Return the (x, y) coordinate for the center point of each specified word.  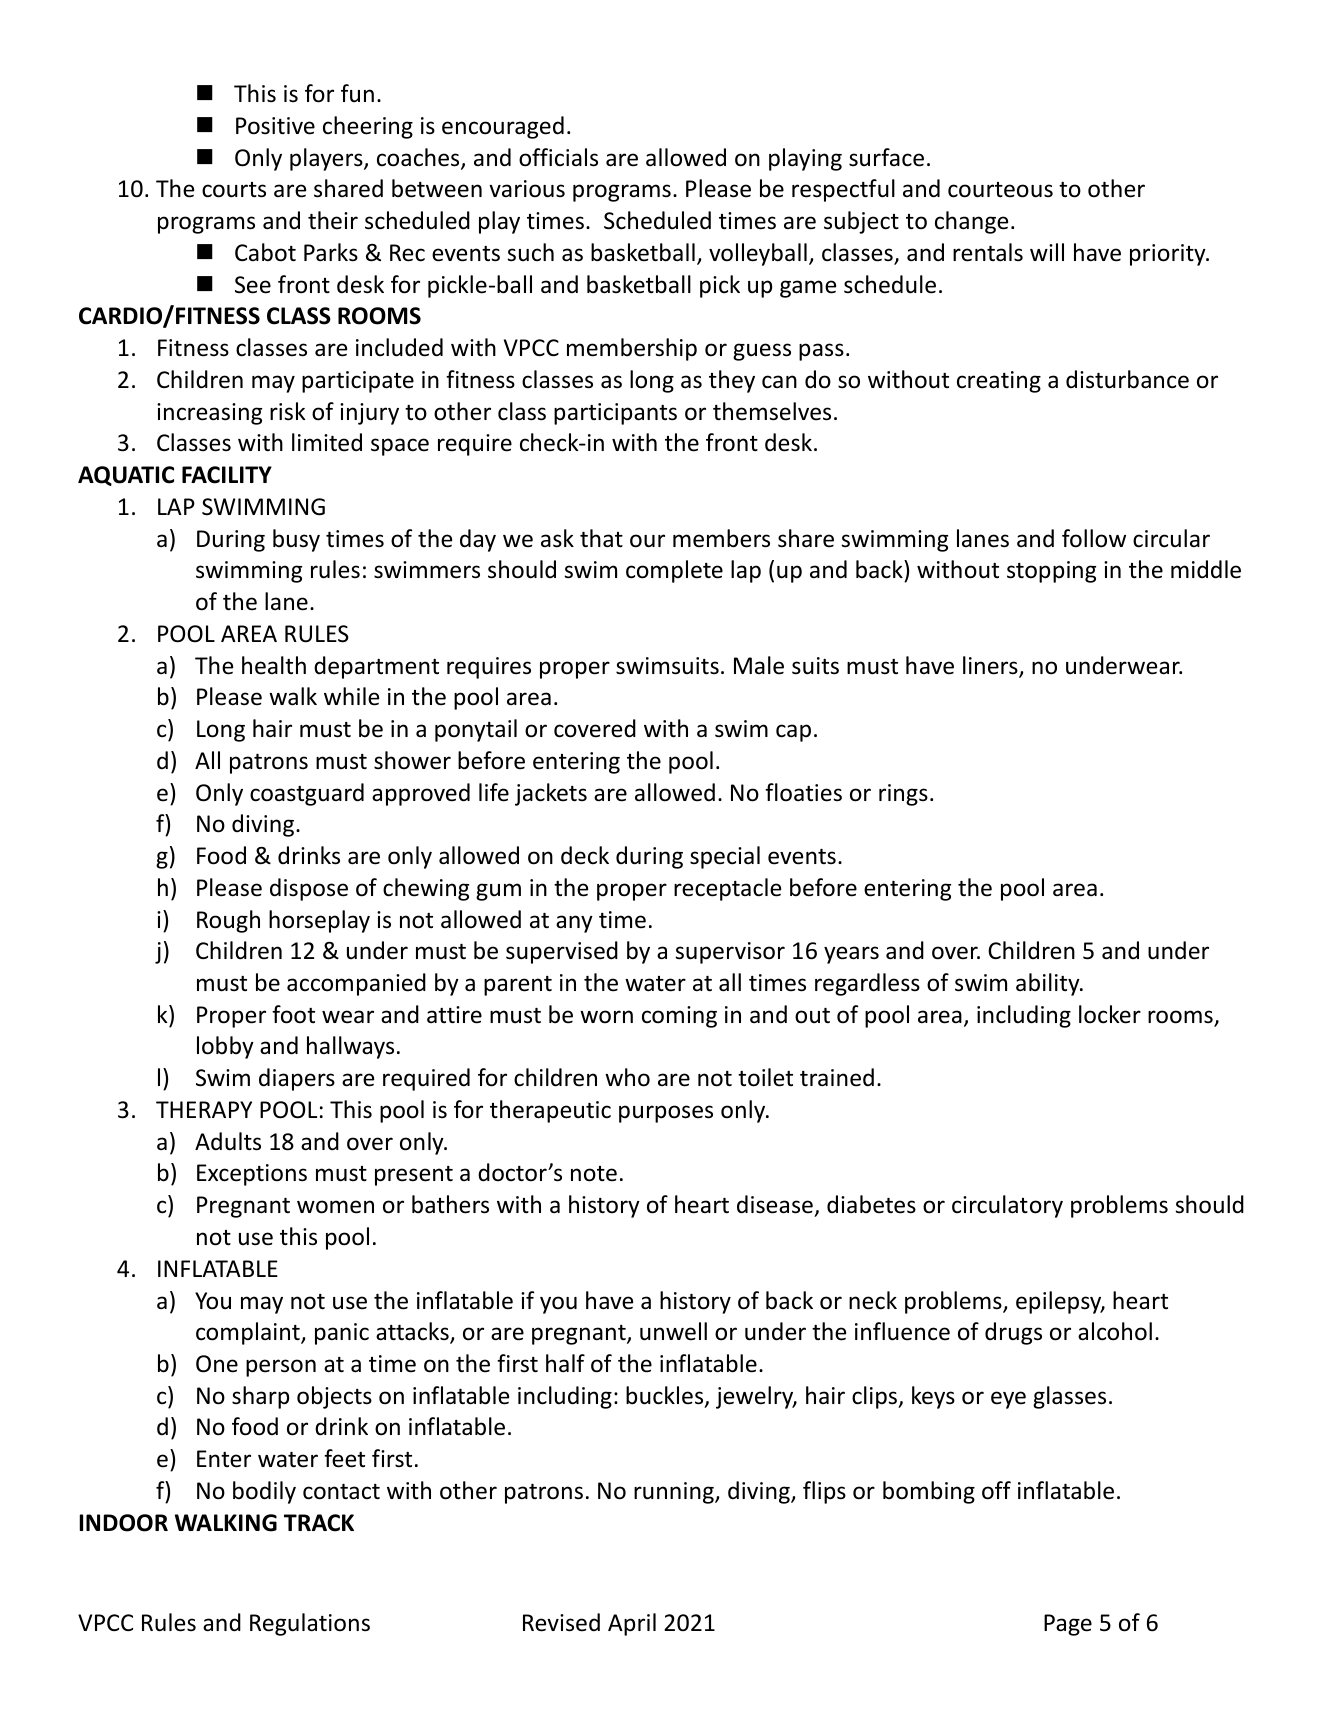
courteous (1000, 190)
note (594, 1174)
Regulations (310, 1624)
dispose (309, 889)
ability (1049, 984)
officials (558, 157)
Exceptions (252, 1175)
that (601, 538)
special (725, 857)
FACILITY (227, 475)
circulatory (1007, 1206)
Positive (275, 126)
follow (1094, 538)
